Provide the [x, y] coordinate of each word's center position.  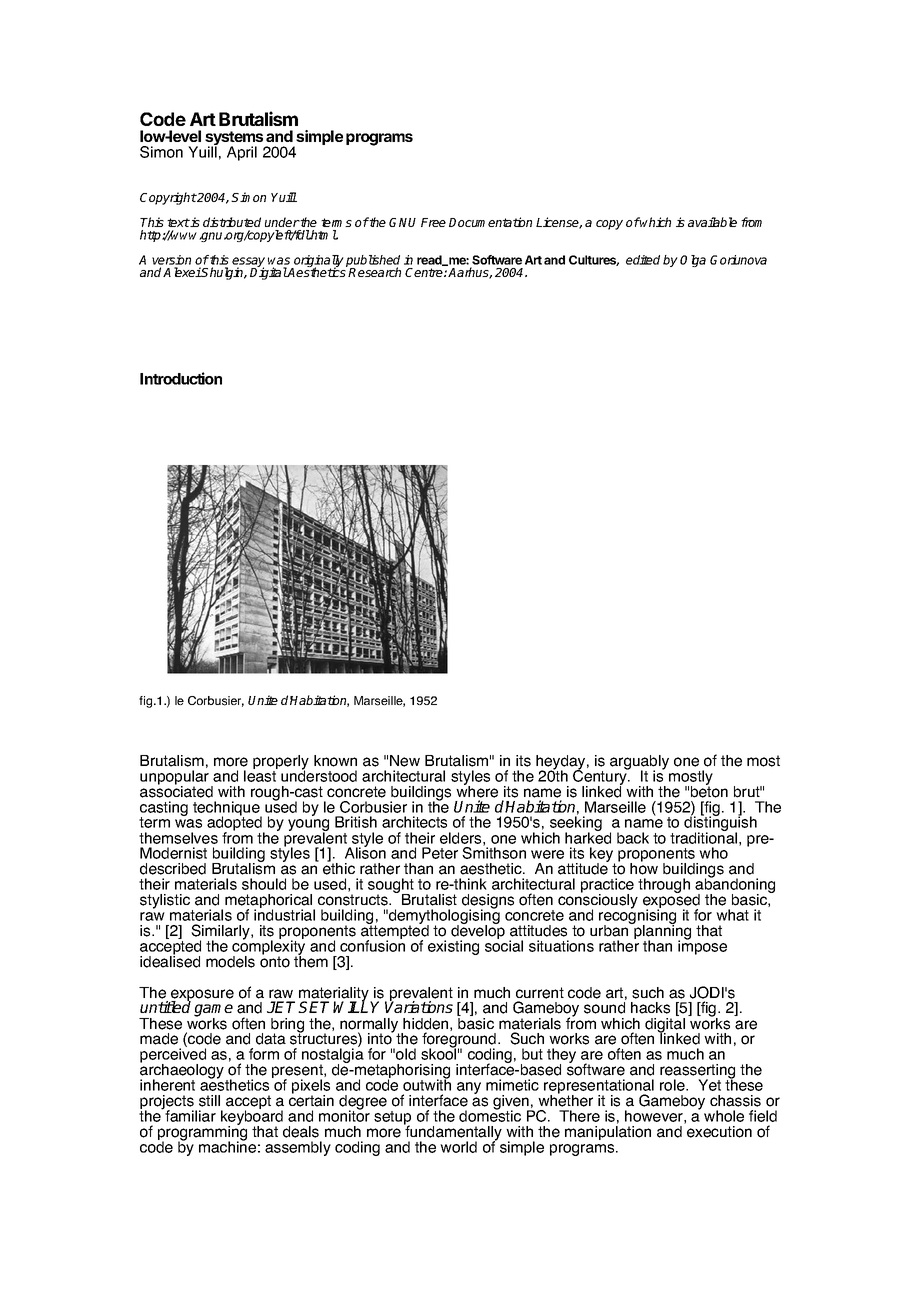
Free [433, 222]
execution [719, 1132]
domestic [490, 1115]
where [477, 790]
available [712, 222]
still [209, 1101]
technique [227, 809]
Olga [693, 261]
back [633, 838]
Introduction [181, 378]
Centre [425, 272]
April [242, 153]
